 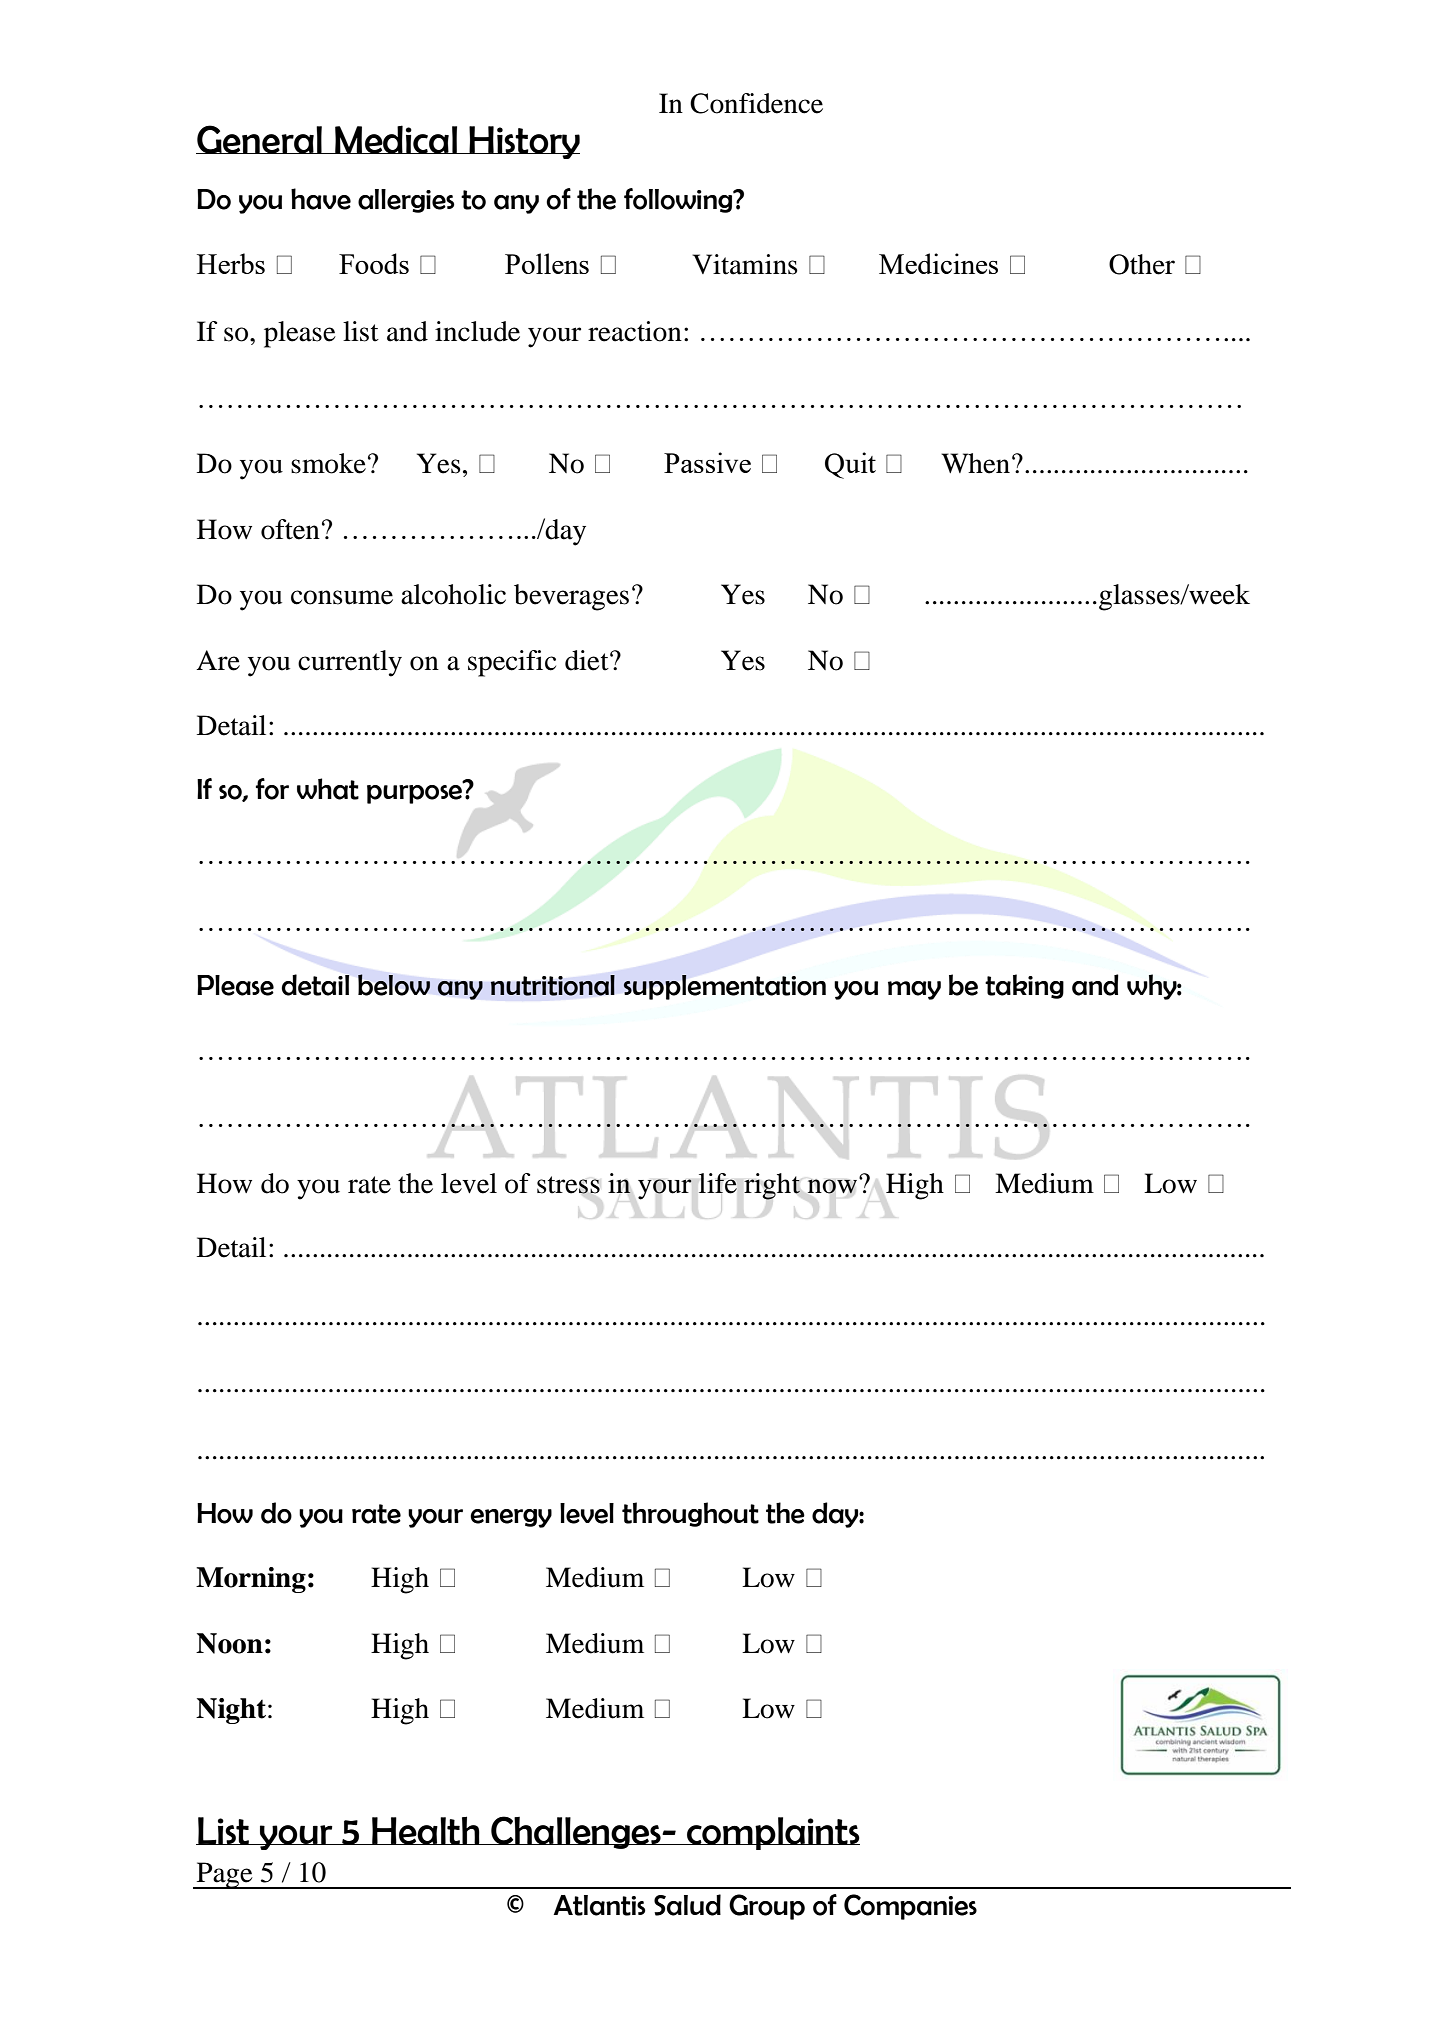 What do you see at coordinates (321, 199) in the page?
I see `have` at bounding box center [321, 199].
